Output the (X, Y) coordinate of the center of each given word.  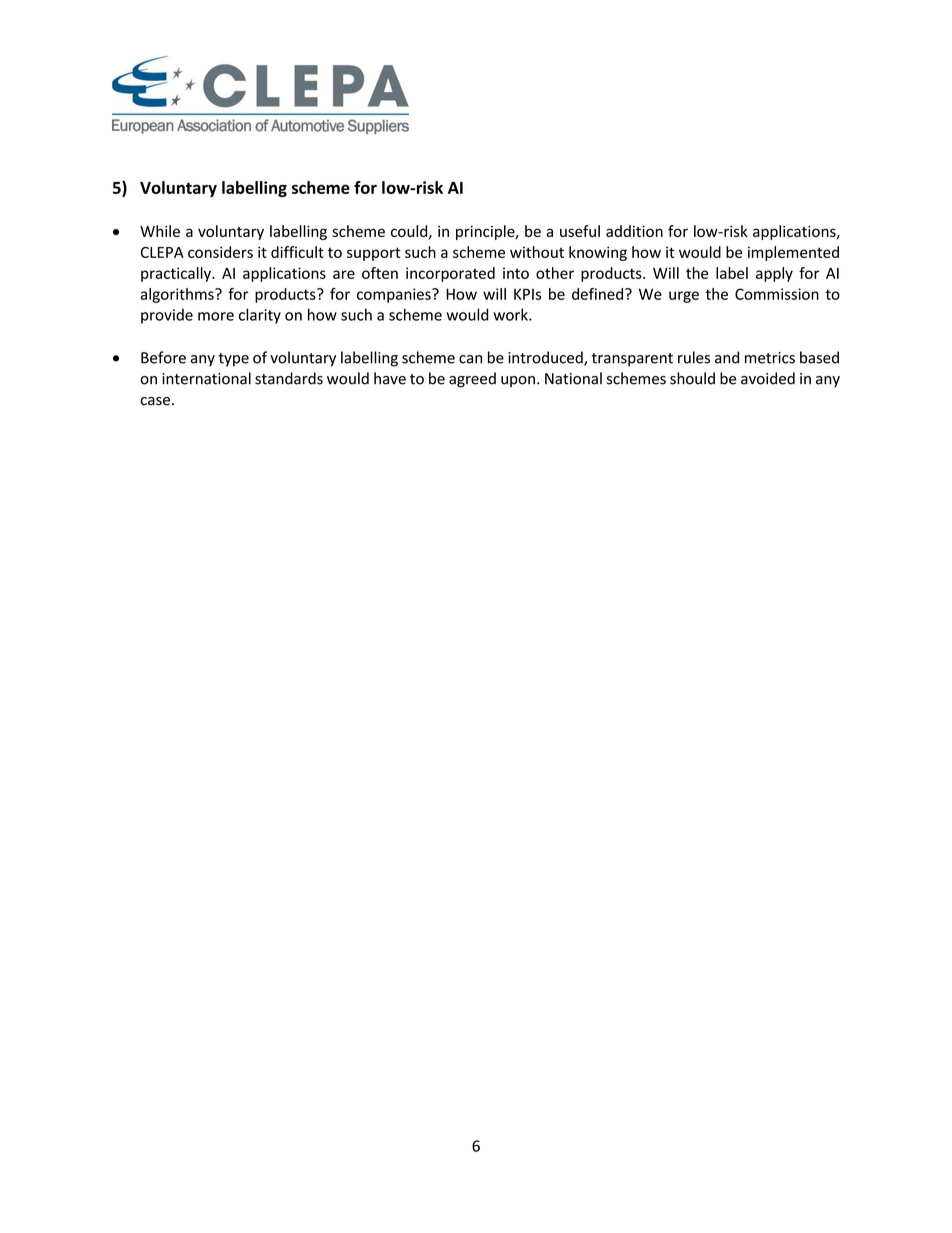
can (470, 359)
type (233, 360)
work (511, 314)
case (155, 401)
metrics (770, 358)
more (216, 316)
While (160, 231)
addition (634, 231)
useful (580, 231)
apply (774, 274)
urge (684, 297)
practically (177, 274)
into (516, 273)
